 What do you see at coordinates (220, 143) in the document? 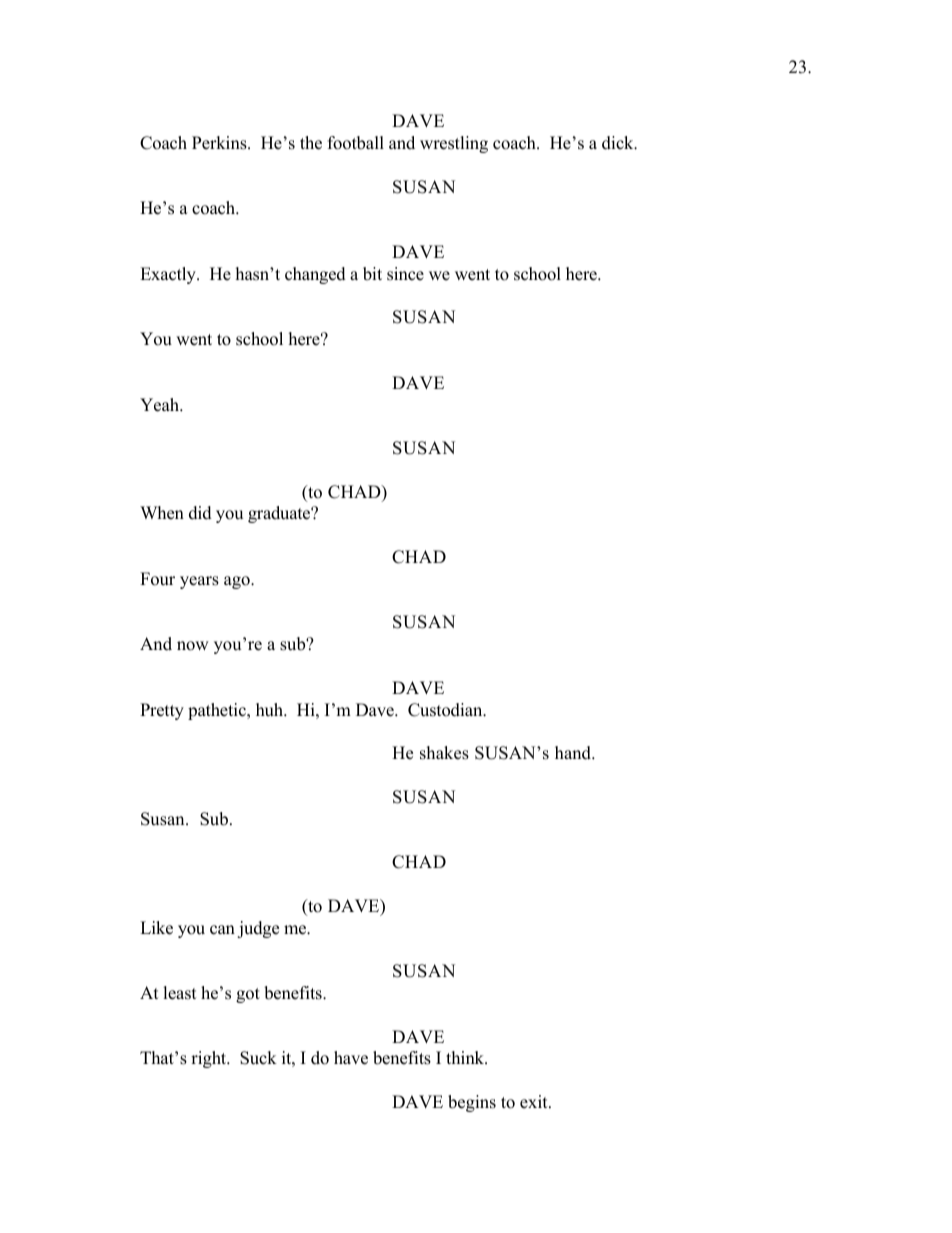
I see `Perkins` at bounding box center [220, 143].
